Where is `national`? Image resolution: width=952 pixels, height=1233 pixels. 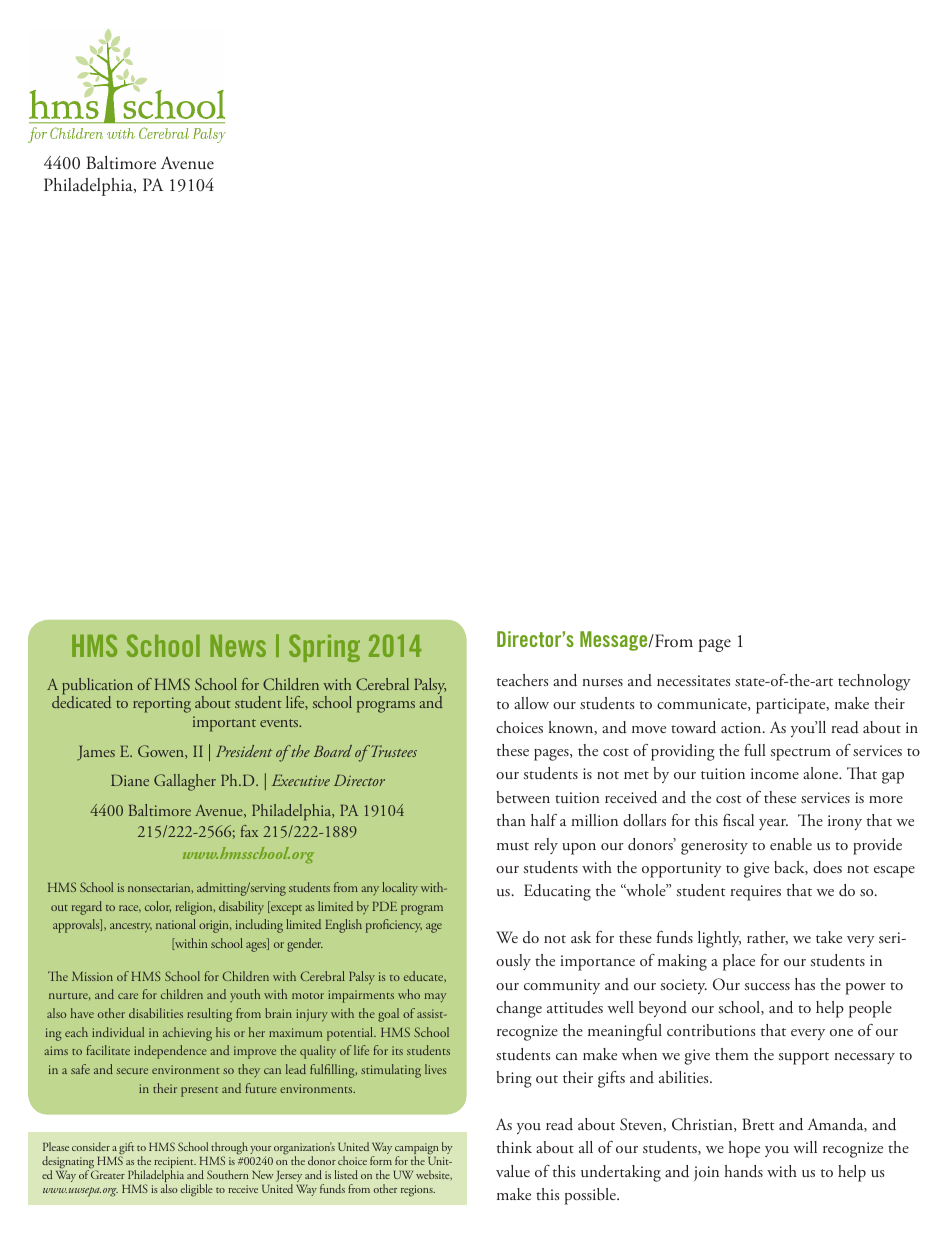 national is located at coordinates (176, 924).
